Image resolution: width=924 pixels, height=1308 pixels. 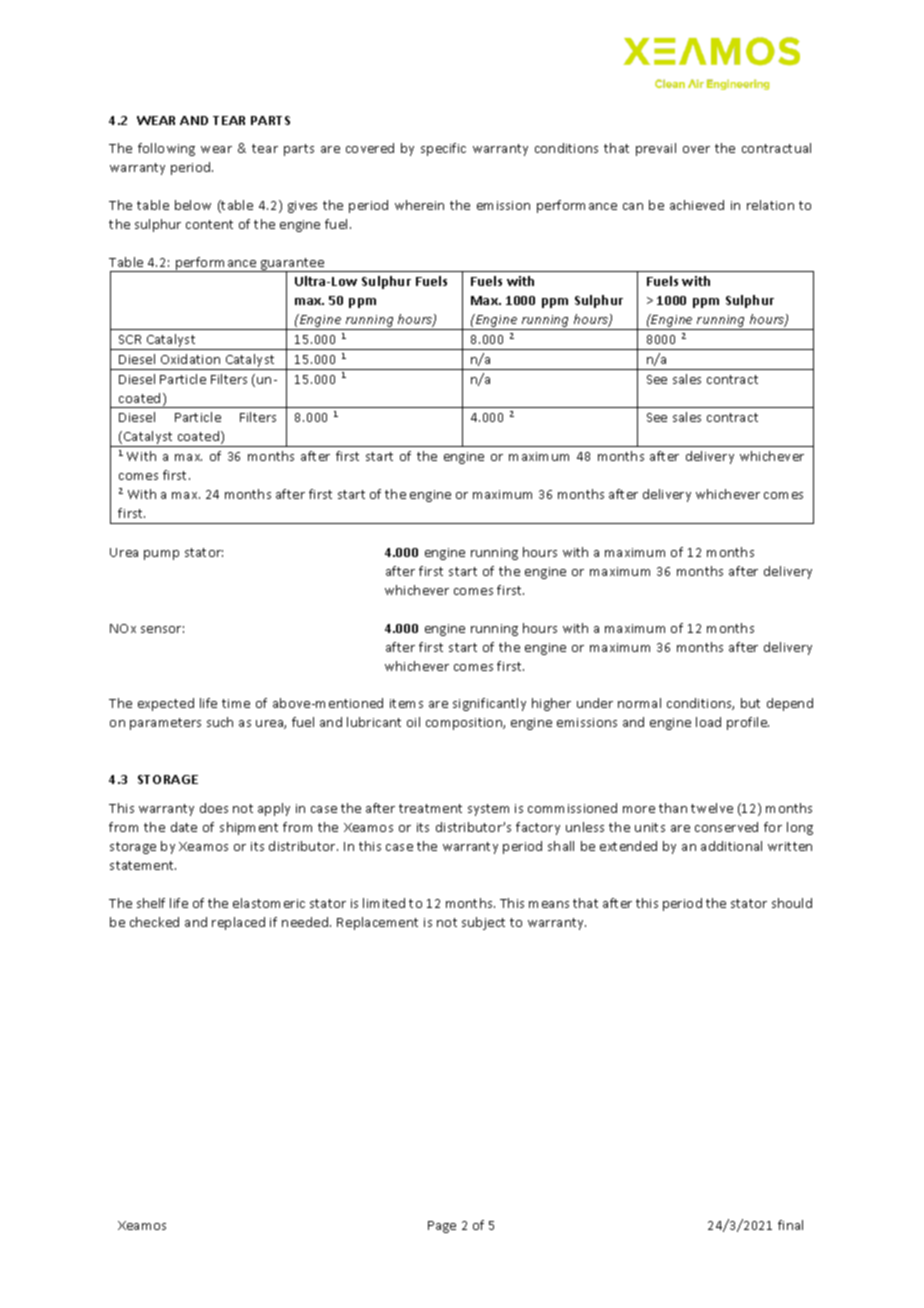 I want to click on additional, so click(x=731, y=846).
